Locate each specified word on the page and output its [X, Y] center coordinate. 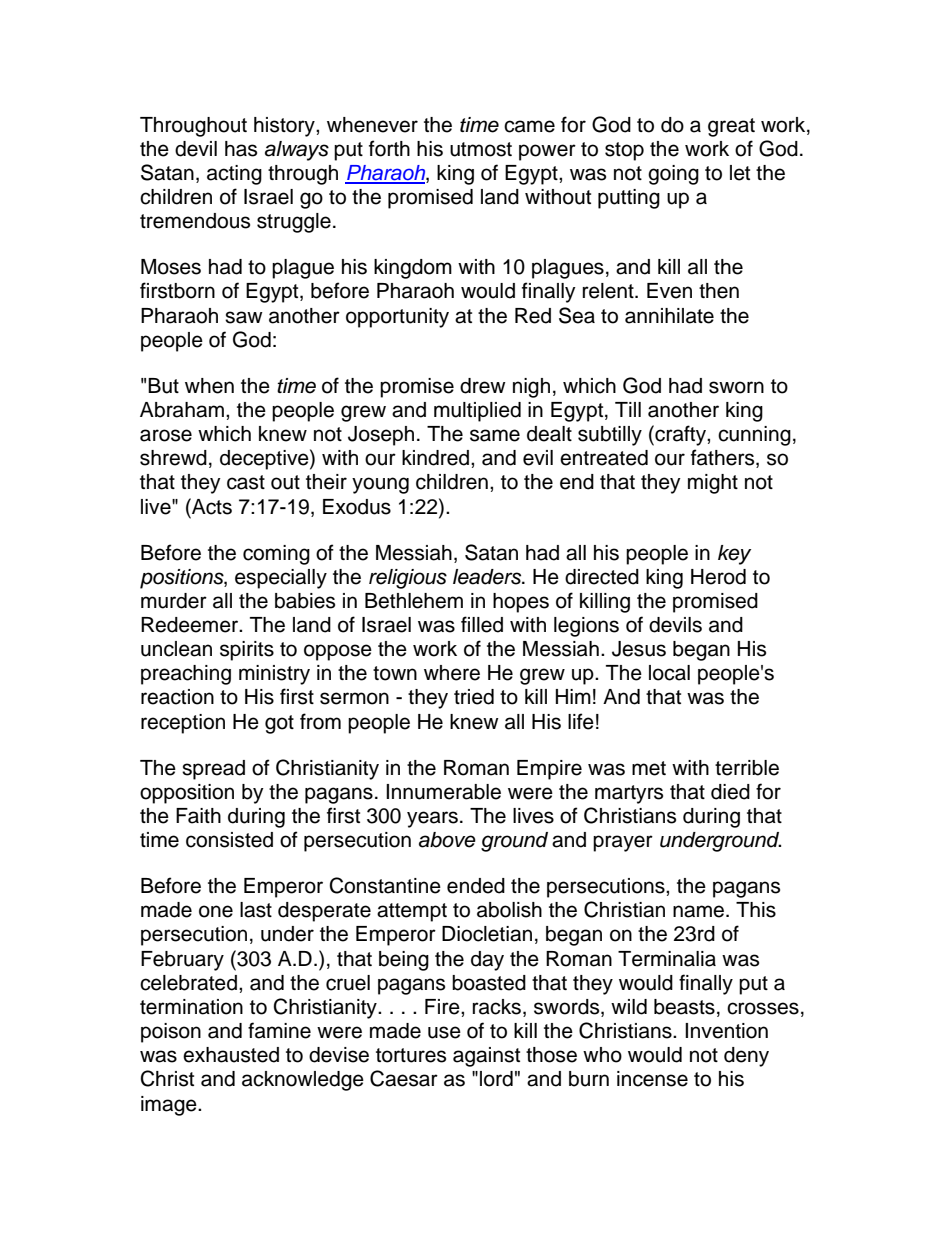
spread [213, 770]
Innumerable [443, 792]
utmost [481, 149]
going [673, 175]
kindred [437, 458]
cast [246, 482]
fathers [724, 458]
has [241, 149]
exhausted [231, 1055]
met [649, 768]
